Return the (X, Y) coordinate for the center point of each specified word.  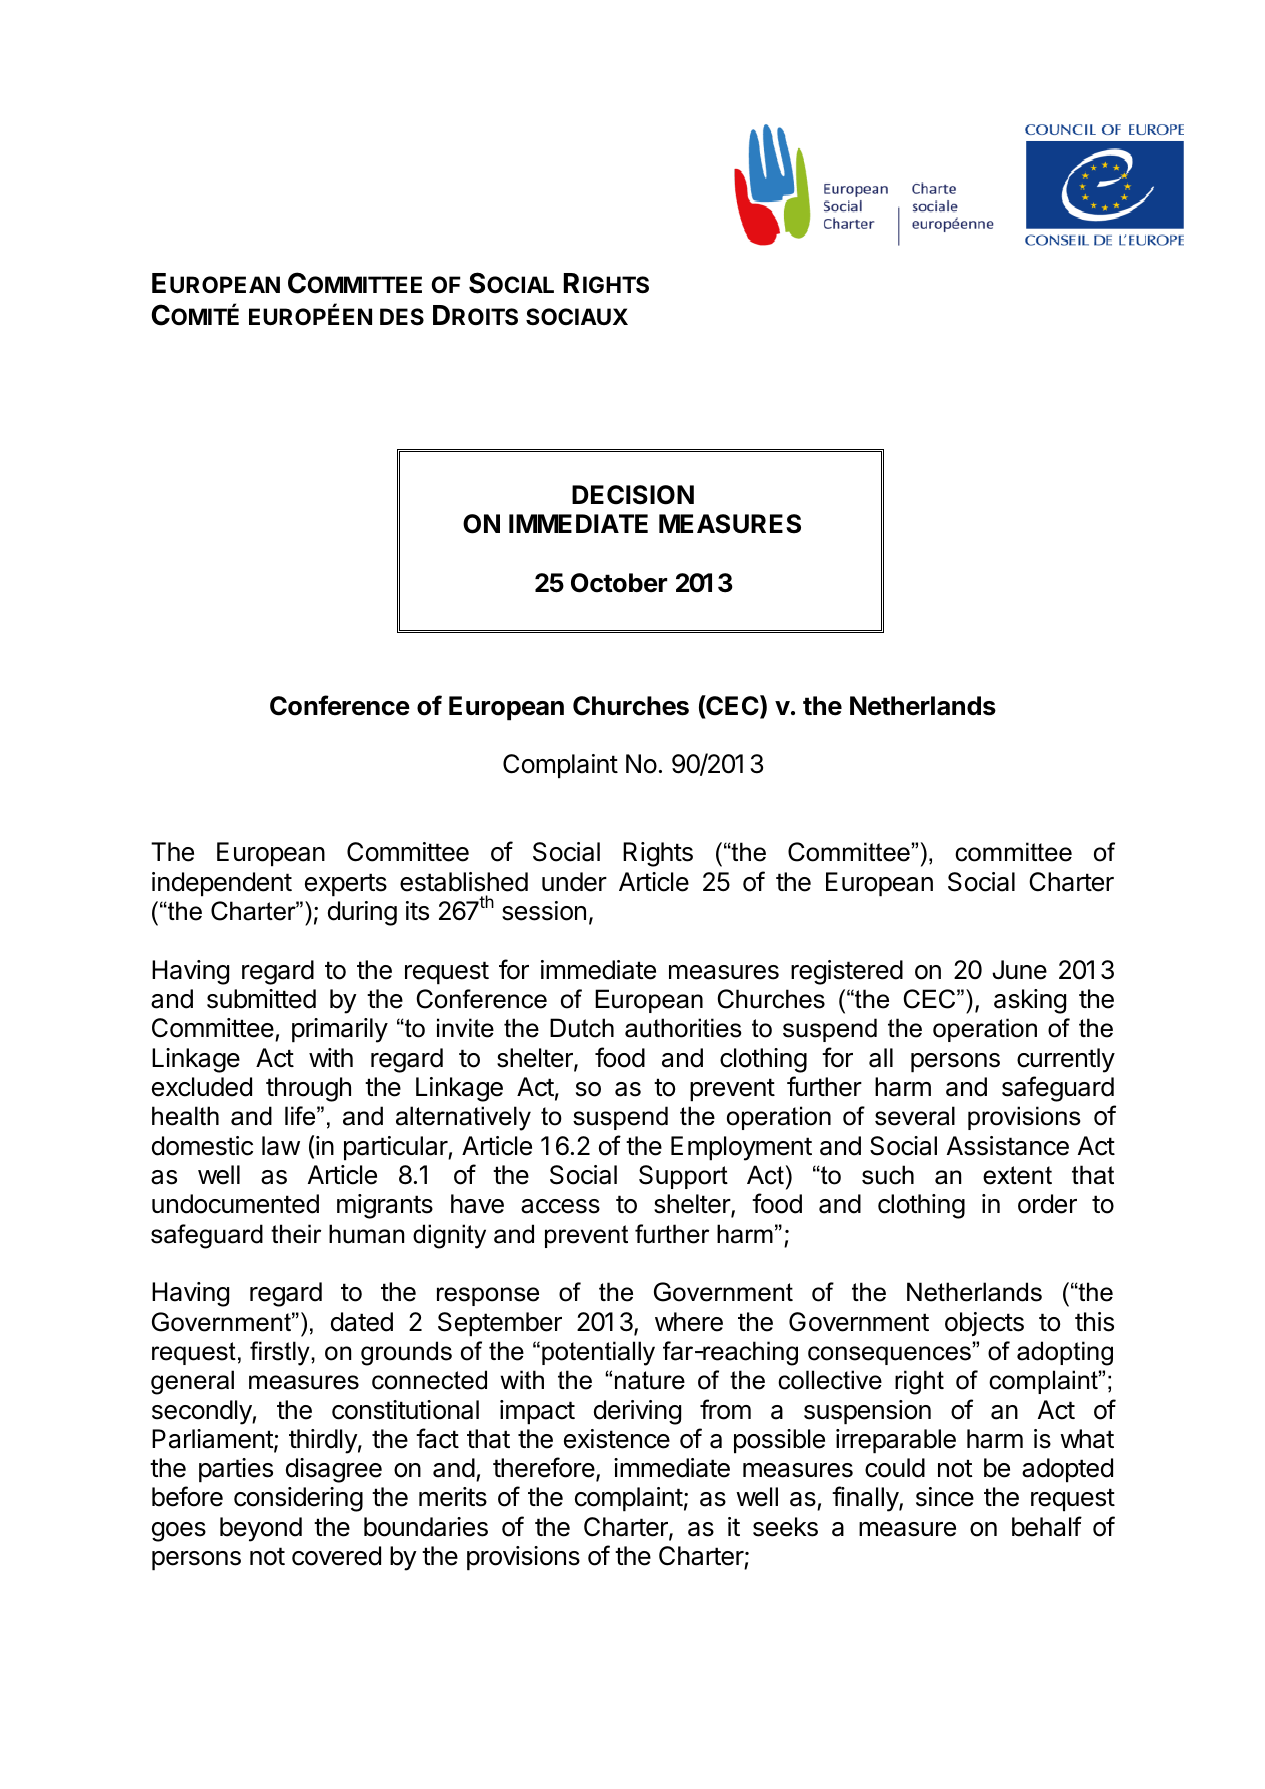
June (1019, 970)
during (362, 913)
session (544, 911)
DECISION (633, 495)
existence (617, 1439)
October (619, 583)
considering (298, 1499)
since (945, 1497)
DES (402, 317)
